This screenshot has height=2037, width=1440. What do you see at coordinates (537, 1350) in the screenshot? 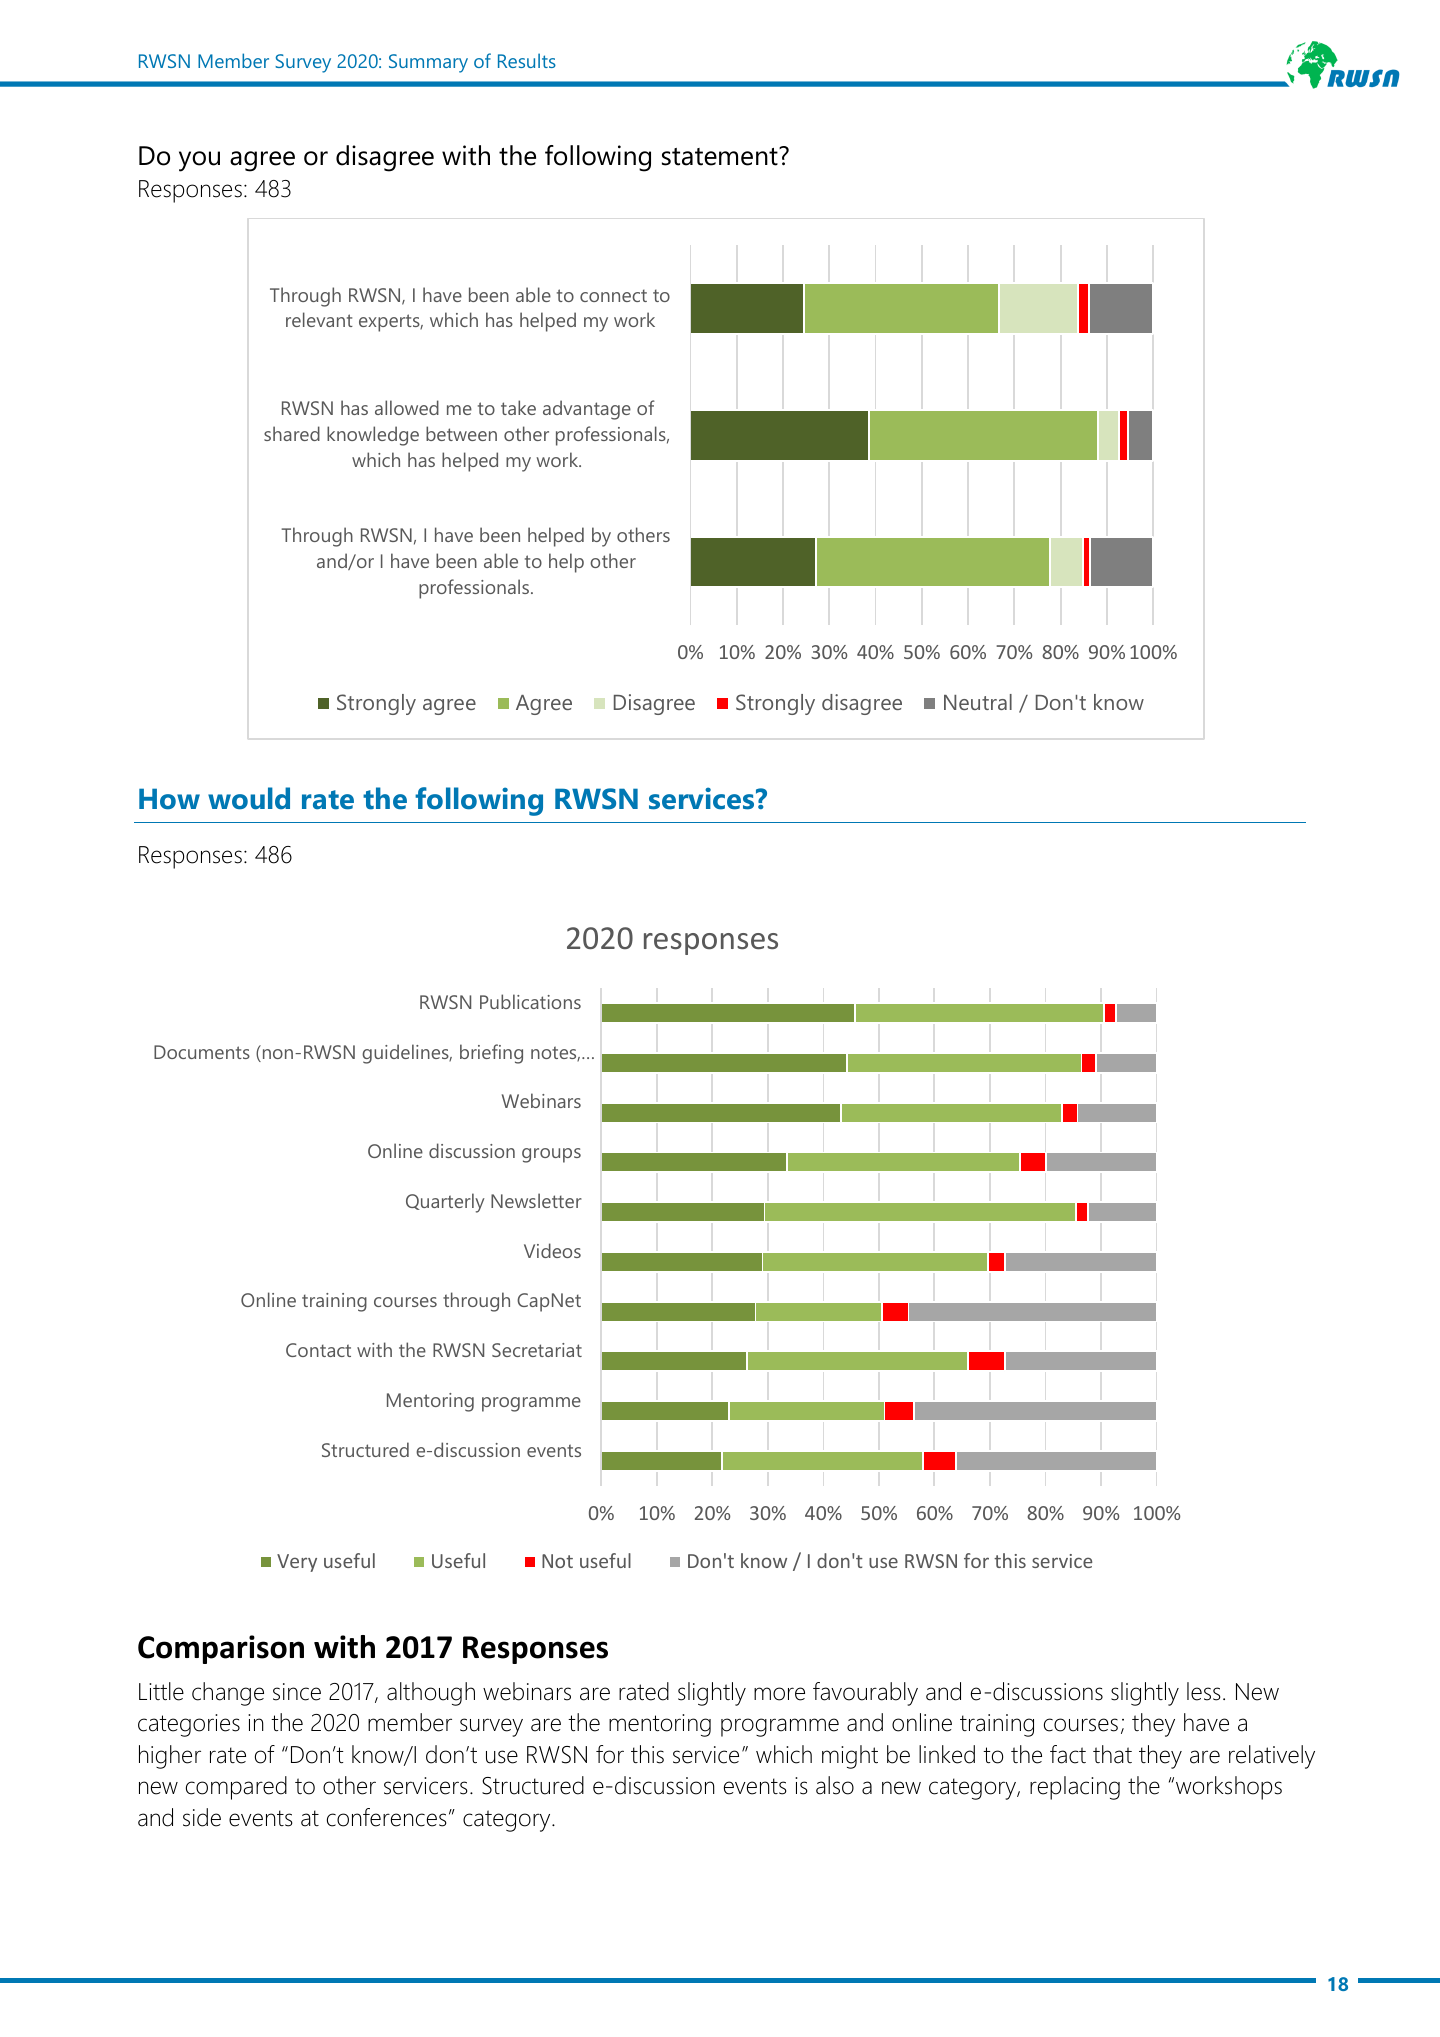
I see `Secretariat` at bounding box center [537, 1350].
